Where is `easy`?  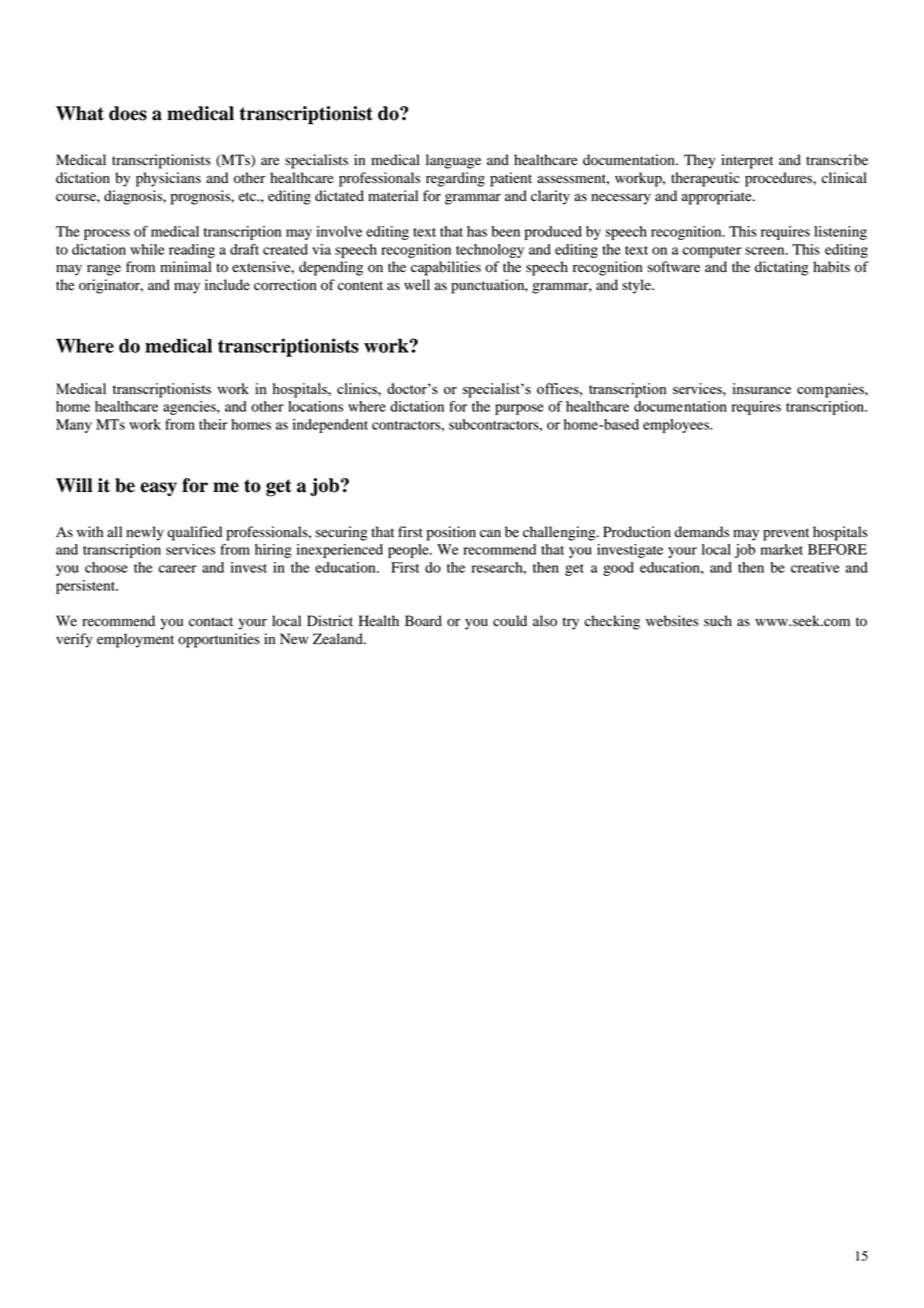
easy is located at coordinates (158, 489).
